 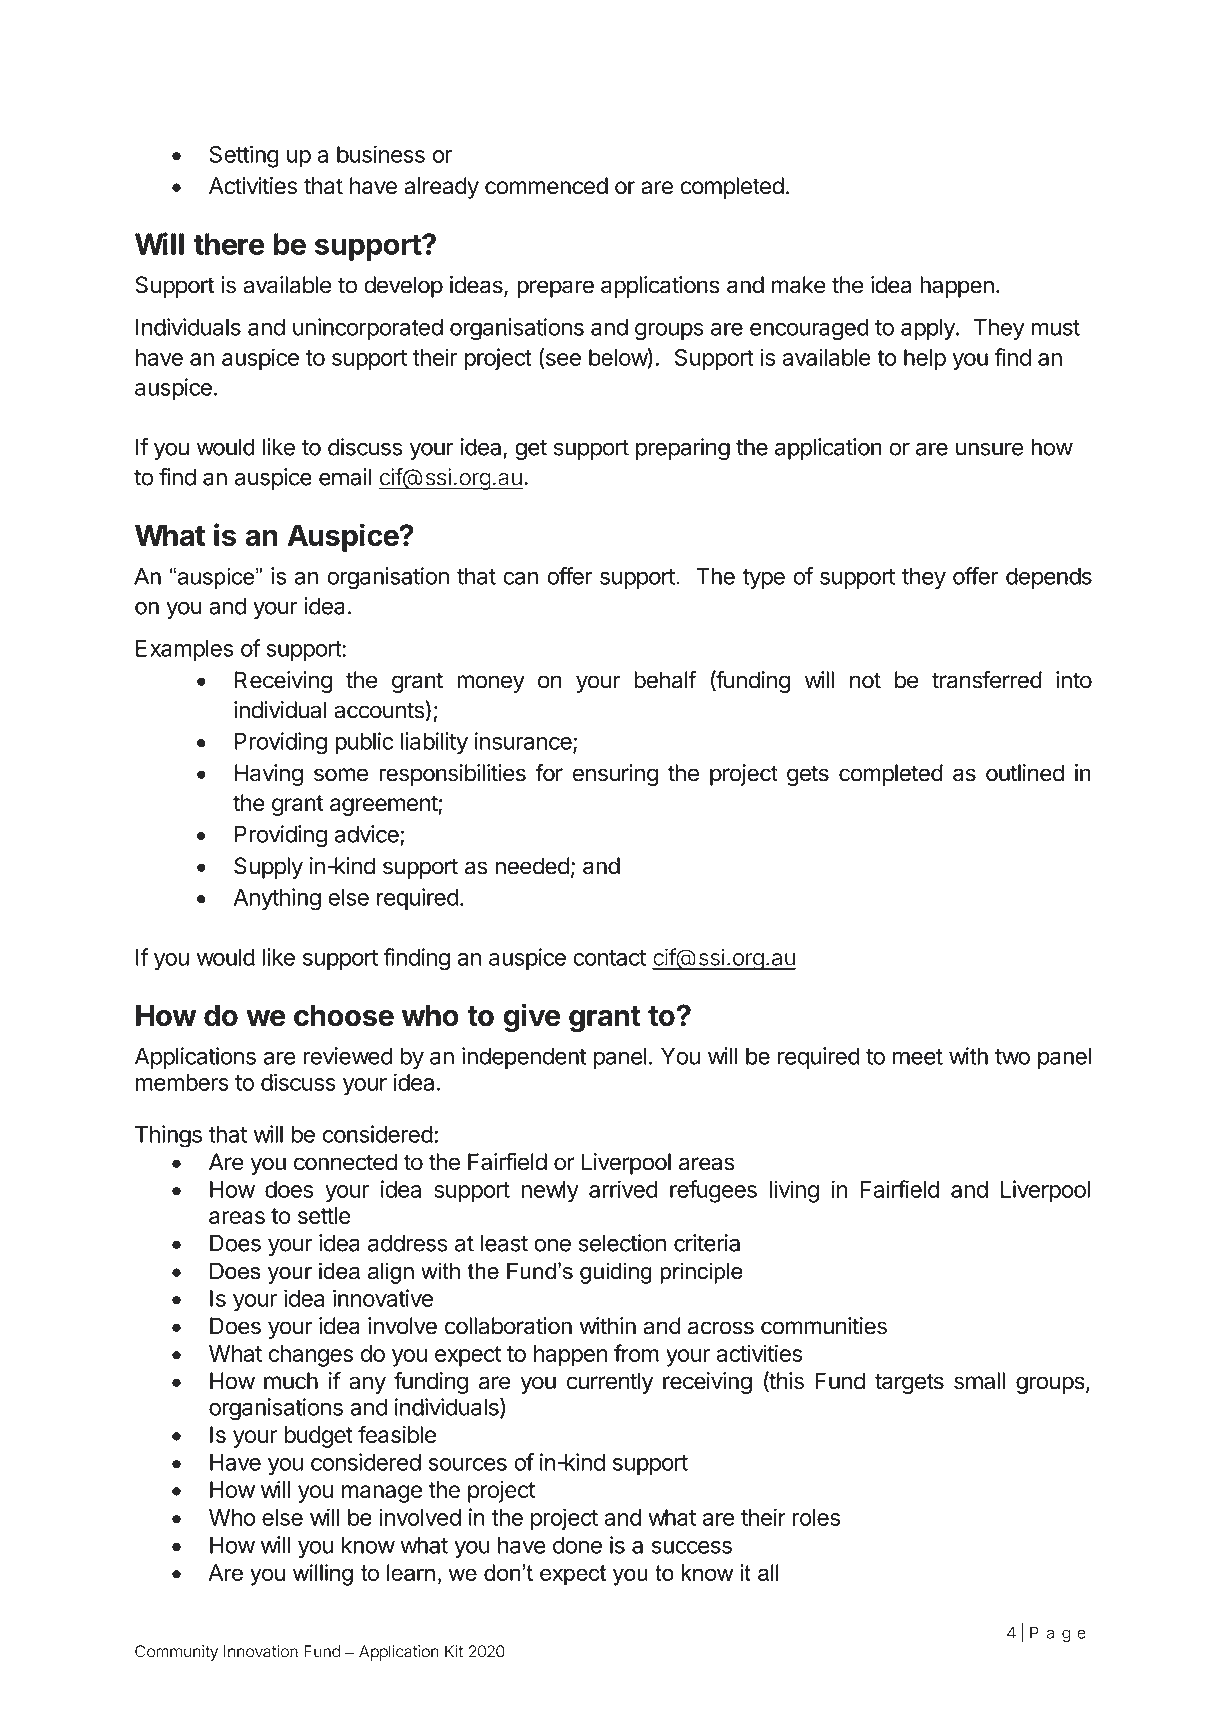 What do you see at coordinates (577, 1545) in the screenshot?
I see `done` at bounding box center [577, 1545].
